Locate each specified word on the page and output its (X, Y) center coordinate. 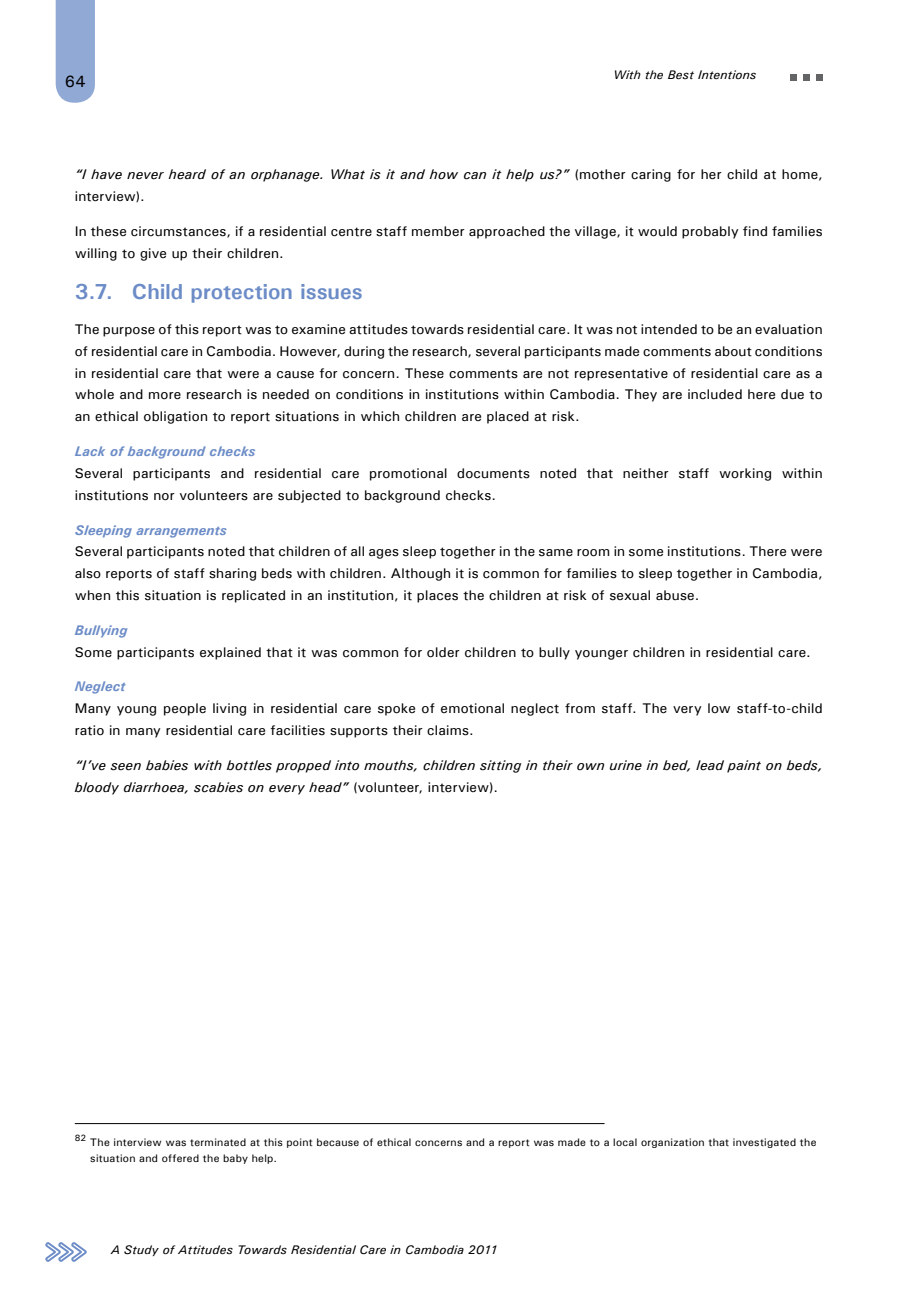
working (745, 474)
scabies (218, 787)
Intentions (727, 75)
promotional (408, 474)
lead (710, 765)
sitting (500, 766)
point (299, 1143)
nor (164, 497)
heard (187, 174)
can (475, 176)
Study (141, 1250)
